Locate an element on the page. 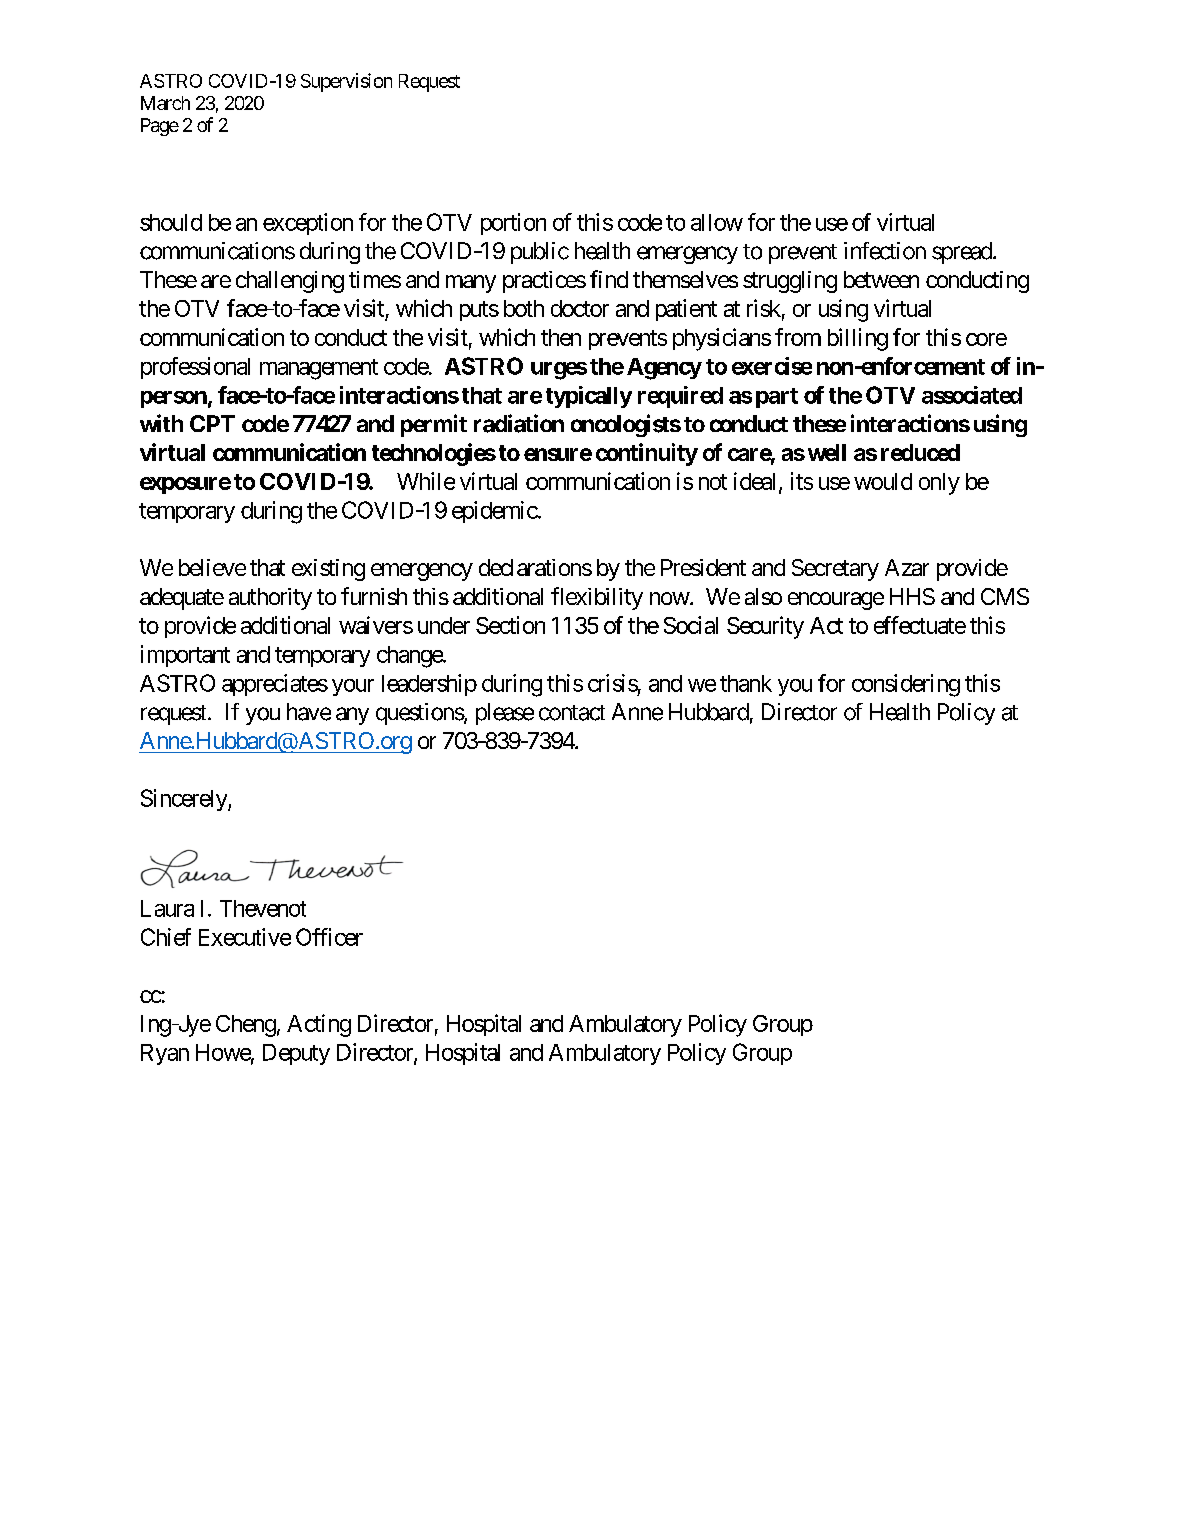 The height and width of the page is (1532, 1184). portion is located at coordinates (513, 224).
